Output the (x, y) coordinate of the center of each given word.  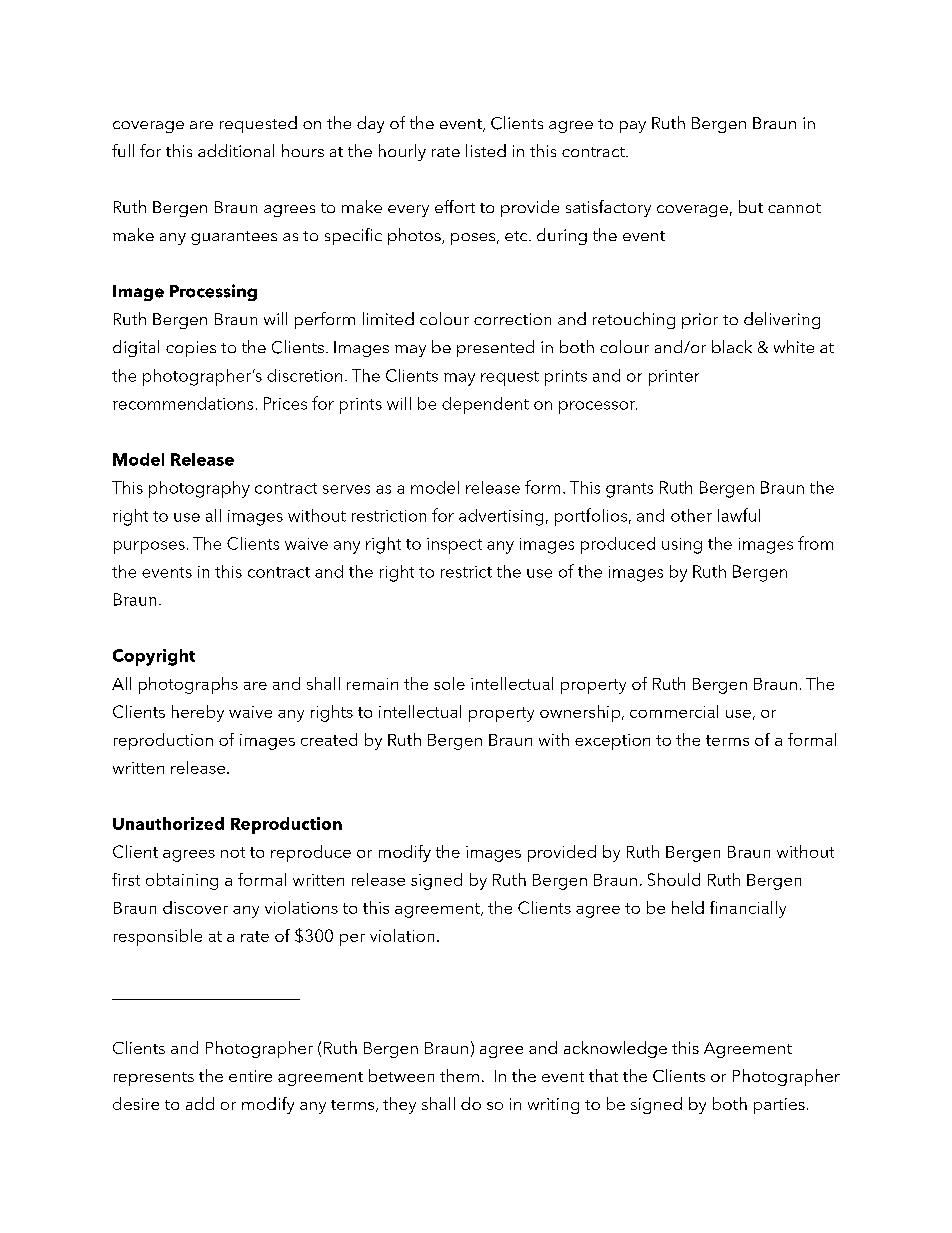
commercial (674, 711)
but (751, 206)
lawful (739, 515)
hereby (198, 713)
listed (486, 150)
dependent (485, 405)
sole (449, 683)
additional (236, 150)
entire (250, 1076)
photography (199, 489)
